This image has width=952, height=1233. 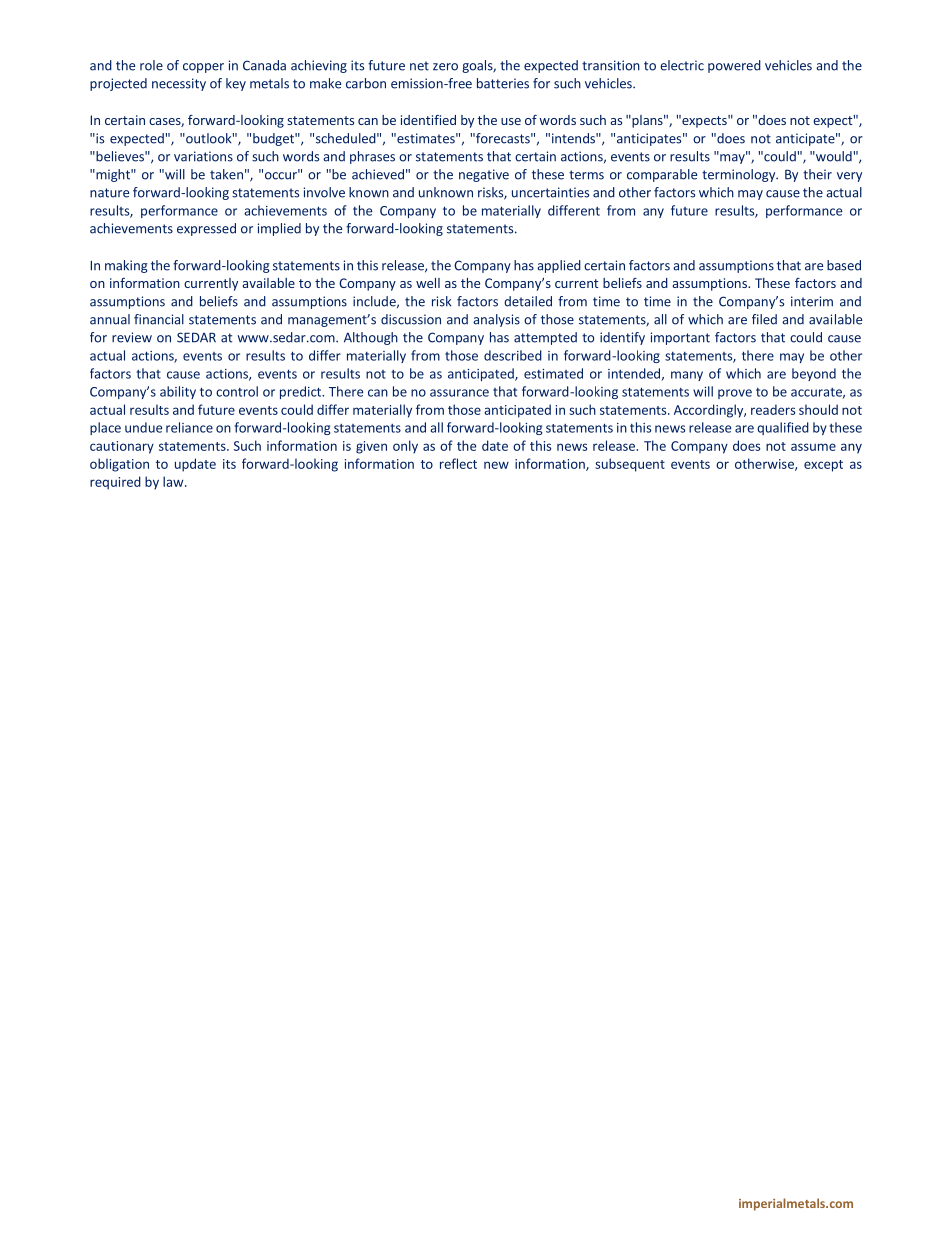 What do you see at coordinates (734, 66) in the image?
I see `powered` at bounding box center [734, 66].
